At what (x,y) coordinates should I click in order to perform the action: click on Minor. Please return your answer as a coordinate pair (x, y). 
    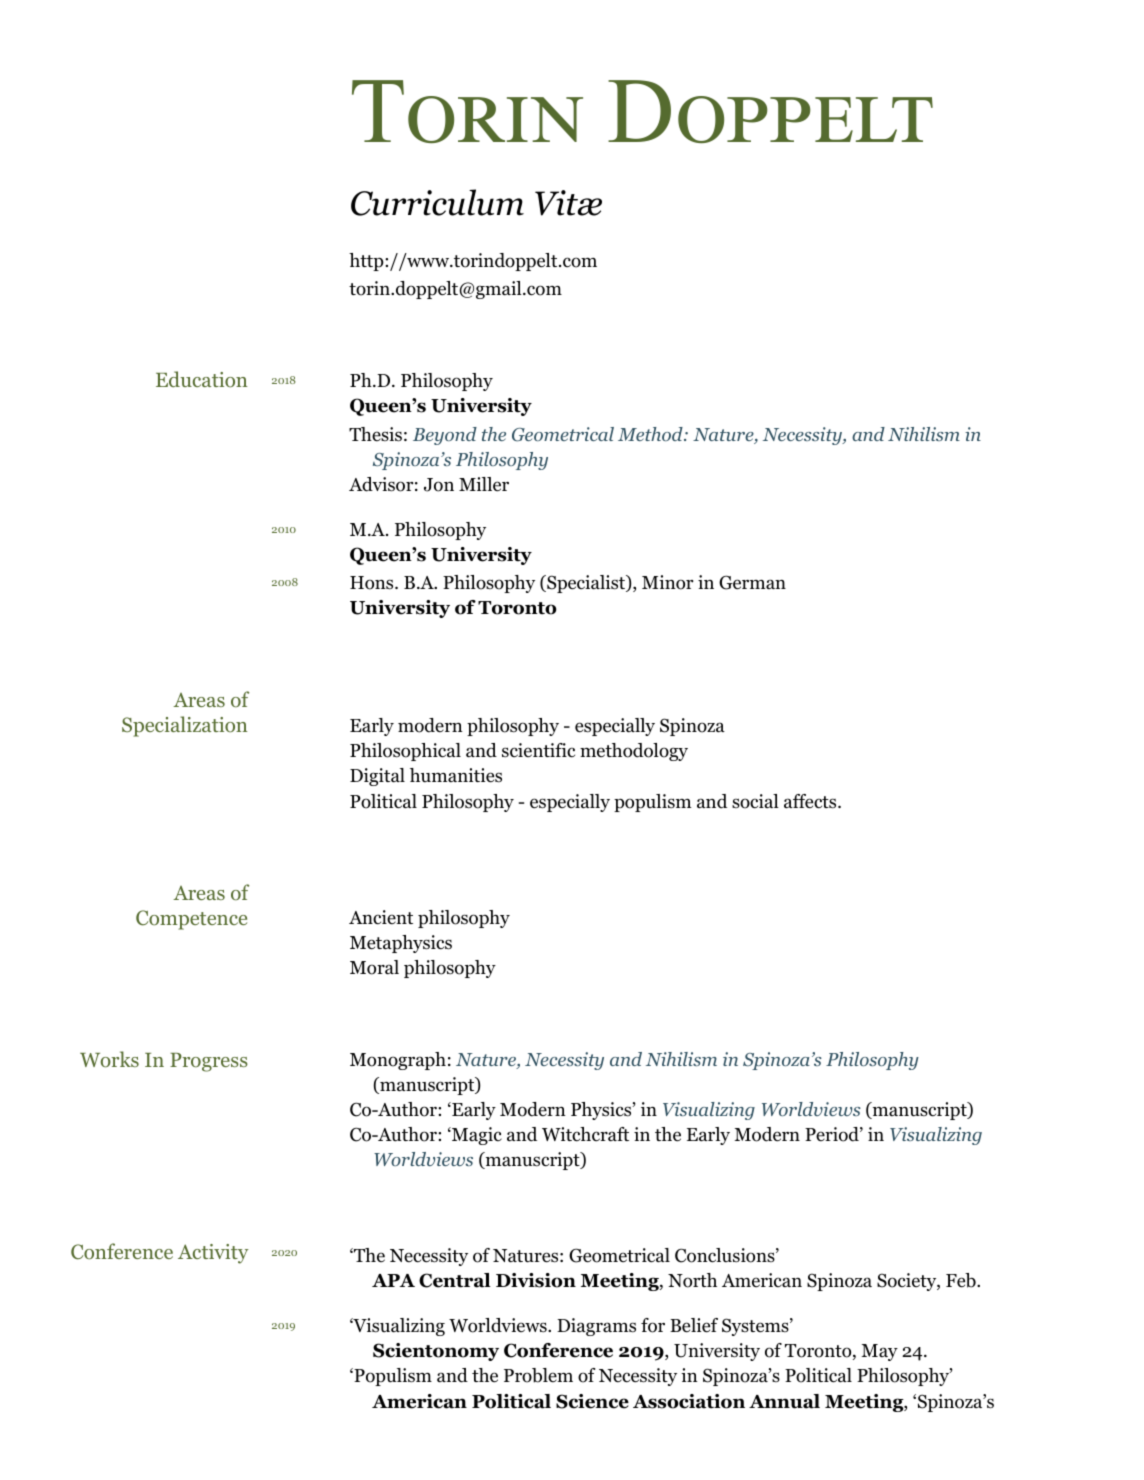
    Looking at the image, I should click on (668, 582).
